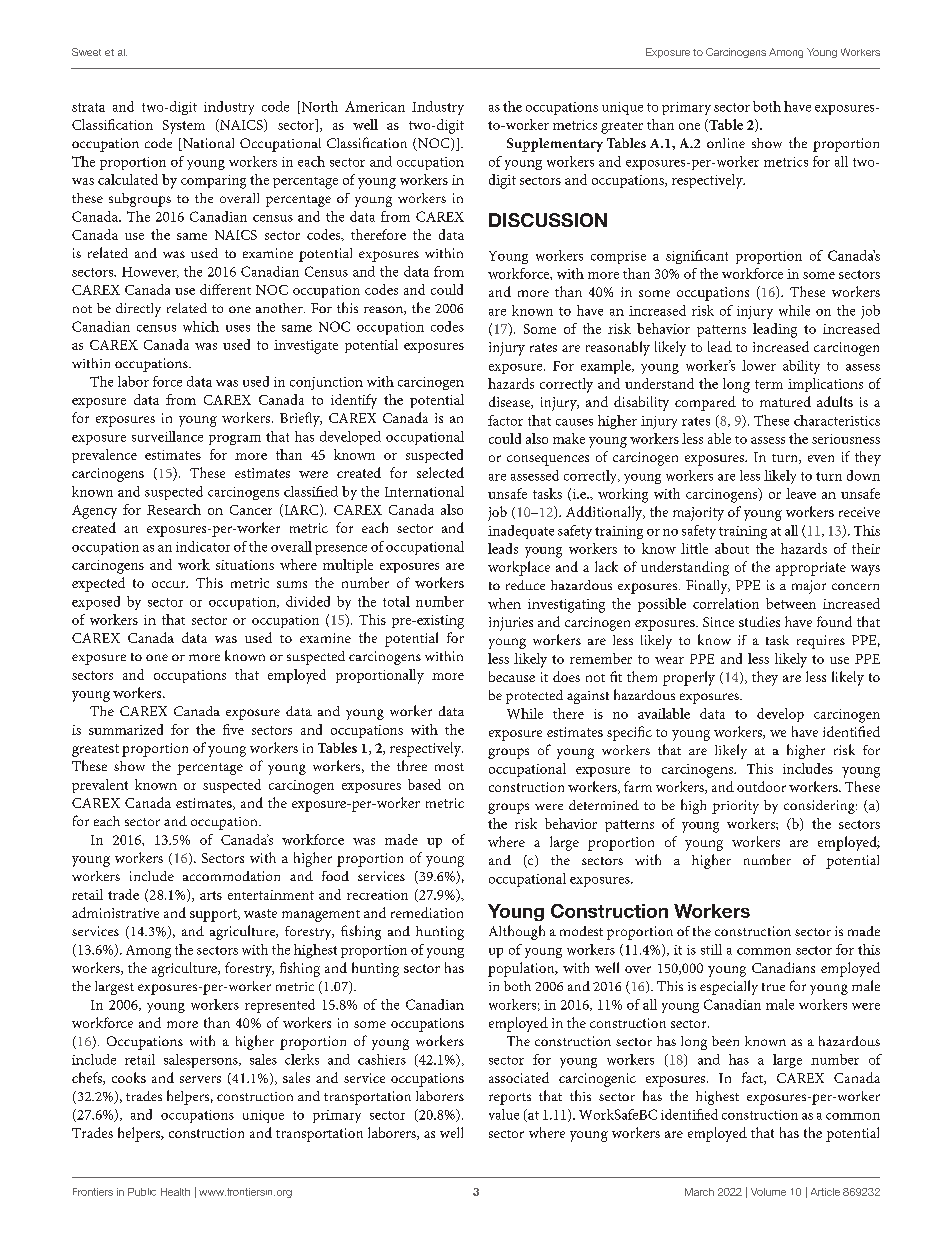 Image resolution: width=952 pixels, height=1247 pixels. Describe the element at coordinates (211, 895) in the image. I see `arts` at that location.
